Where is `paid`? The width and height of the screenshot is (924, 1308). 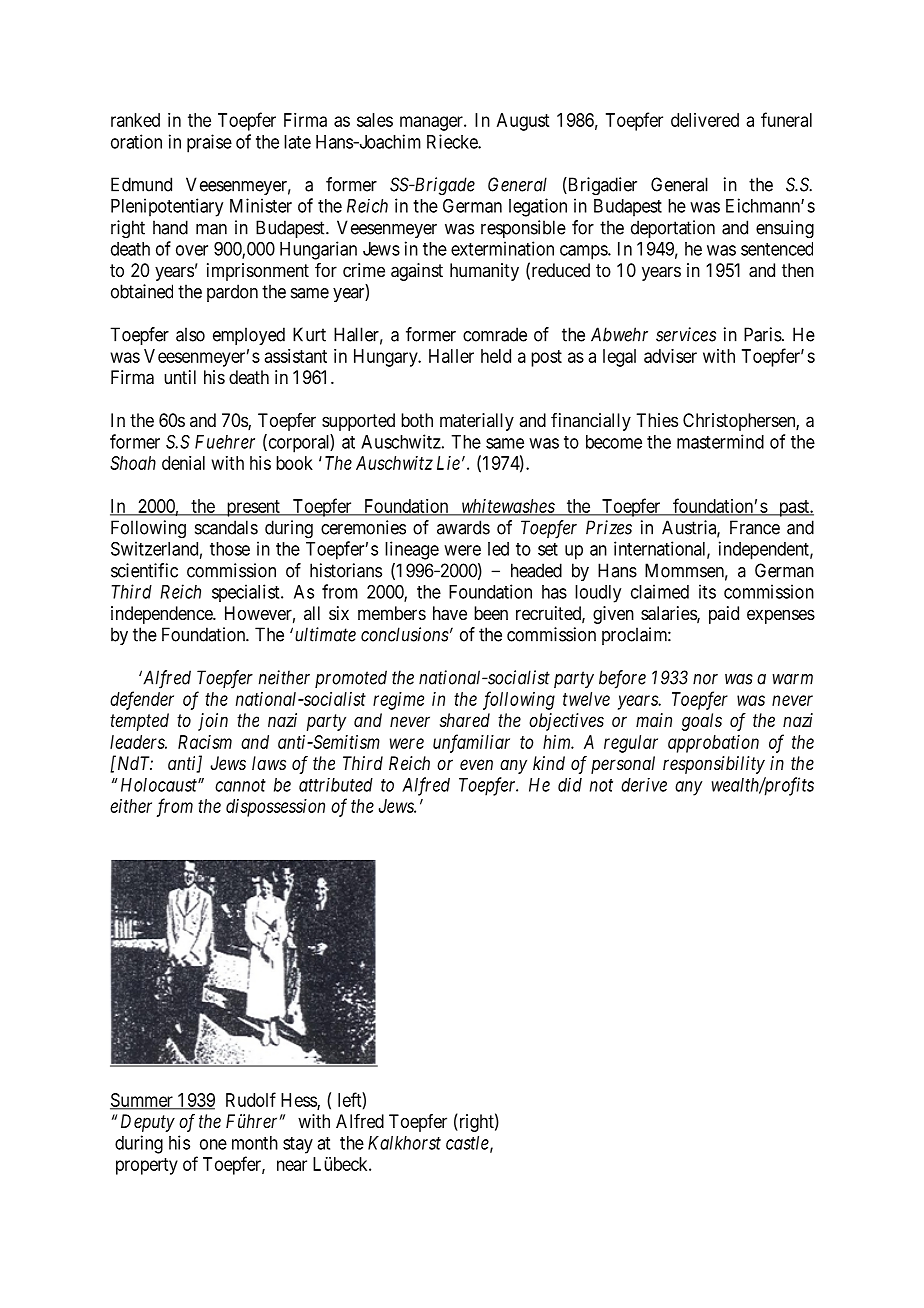
paid is located at coordinates (724, 615).
